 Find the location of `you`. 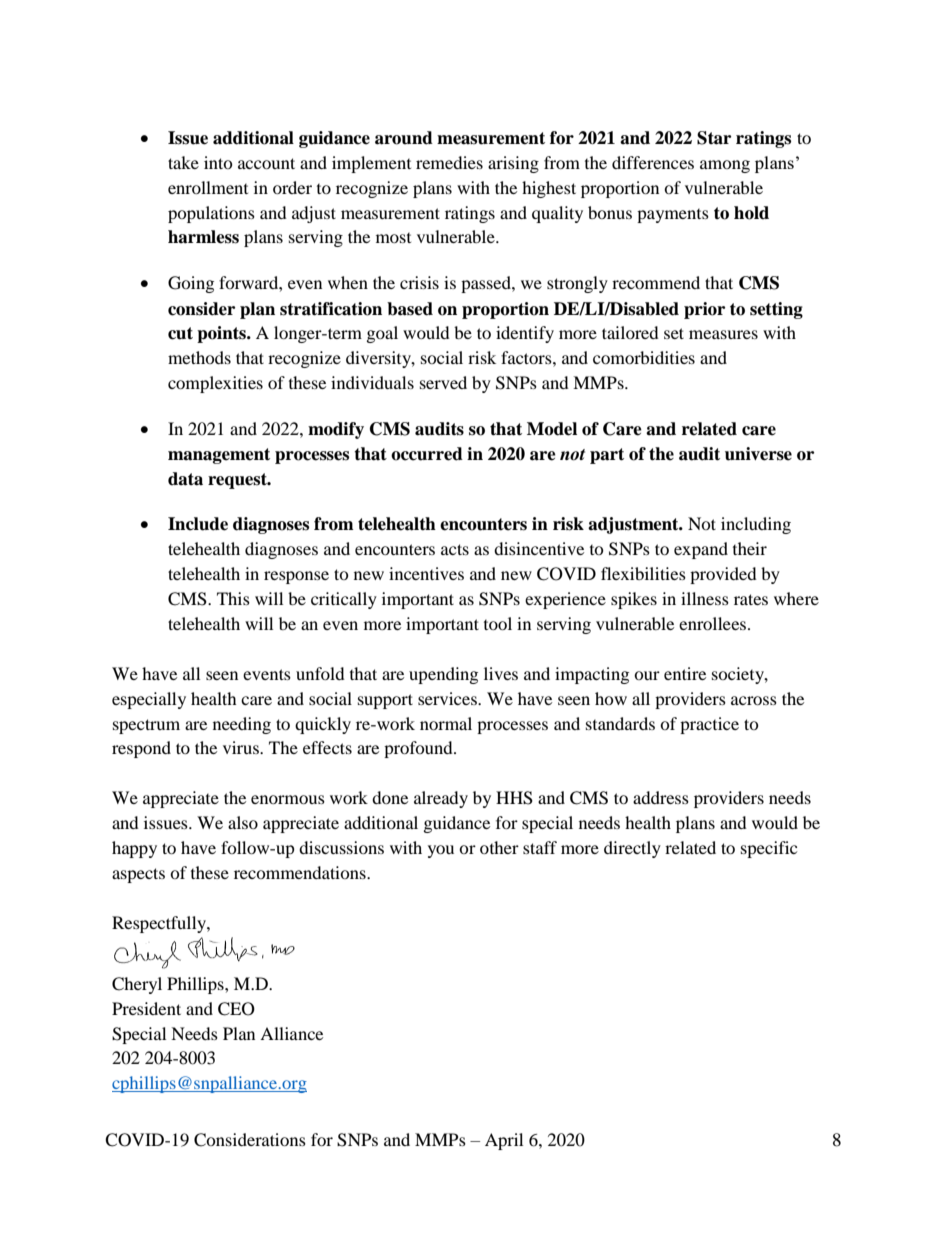

you is located at coordinates (441, 851).
